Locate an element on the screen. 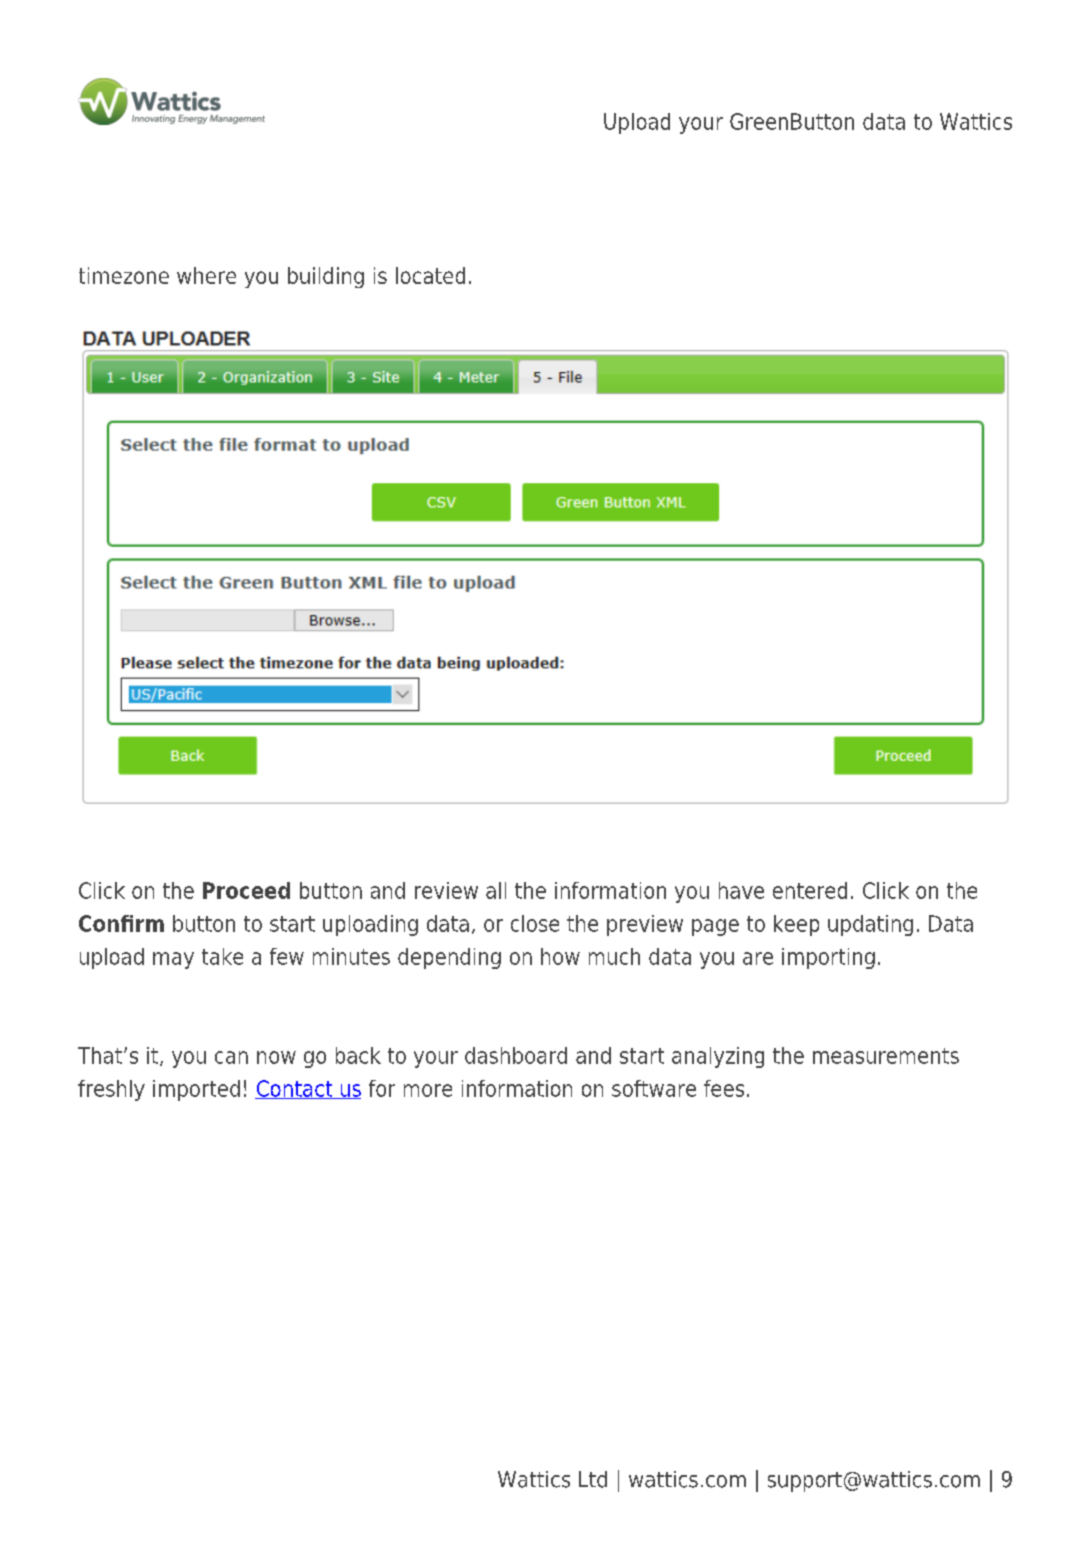  building is located at coordinates (326, 277).
